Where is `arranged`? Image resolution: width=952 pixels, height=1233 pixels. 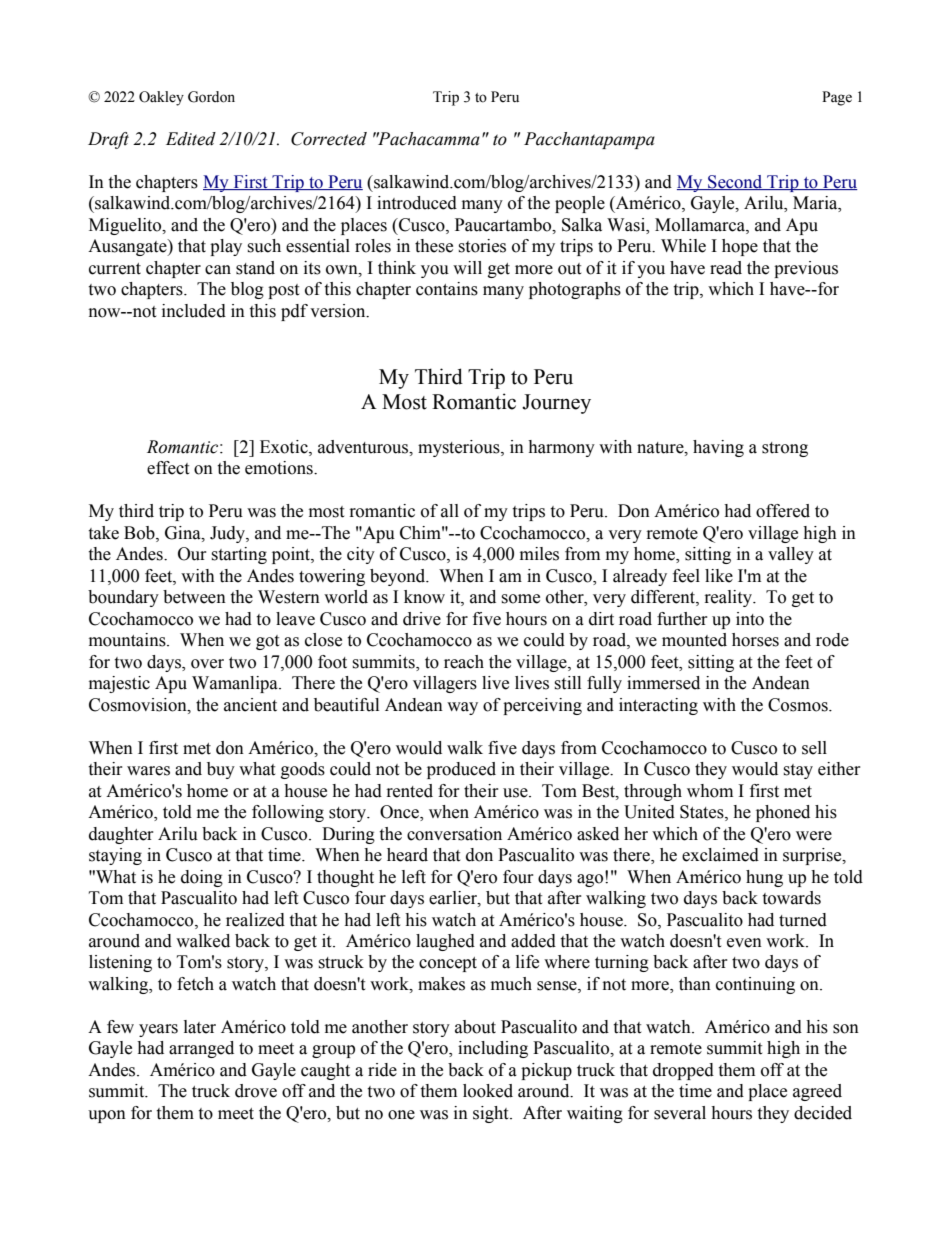
arranged is located at coordinates (201, 1049).
